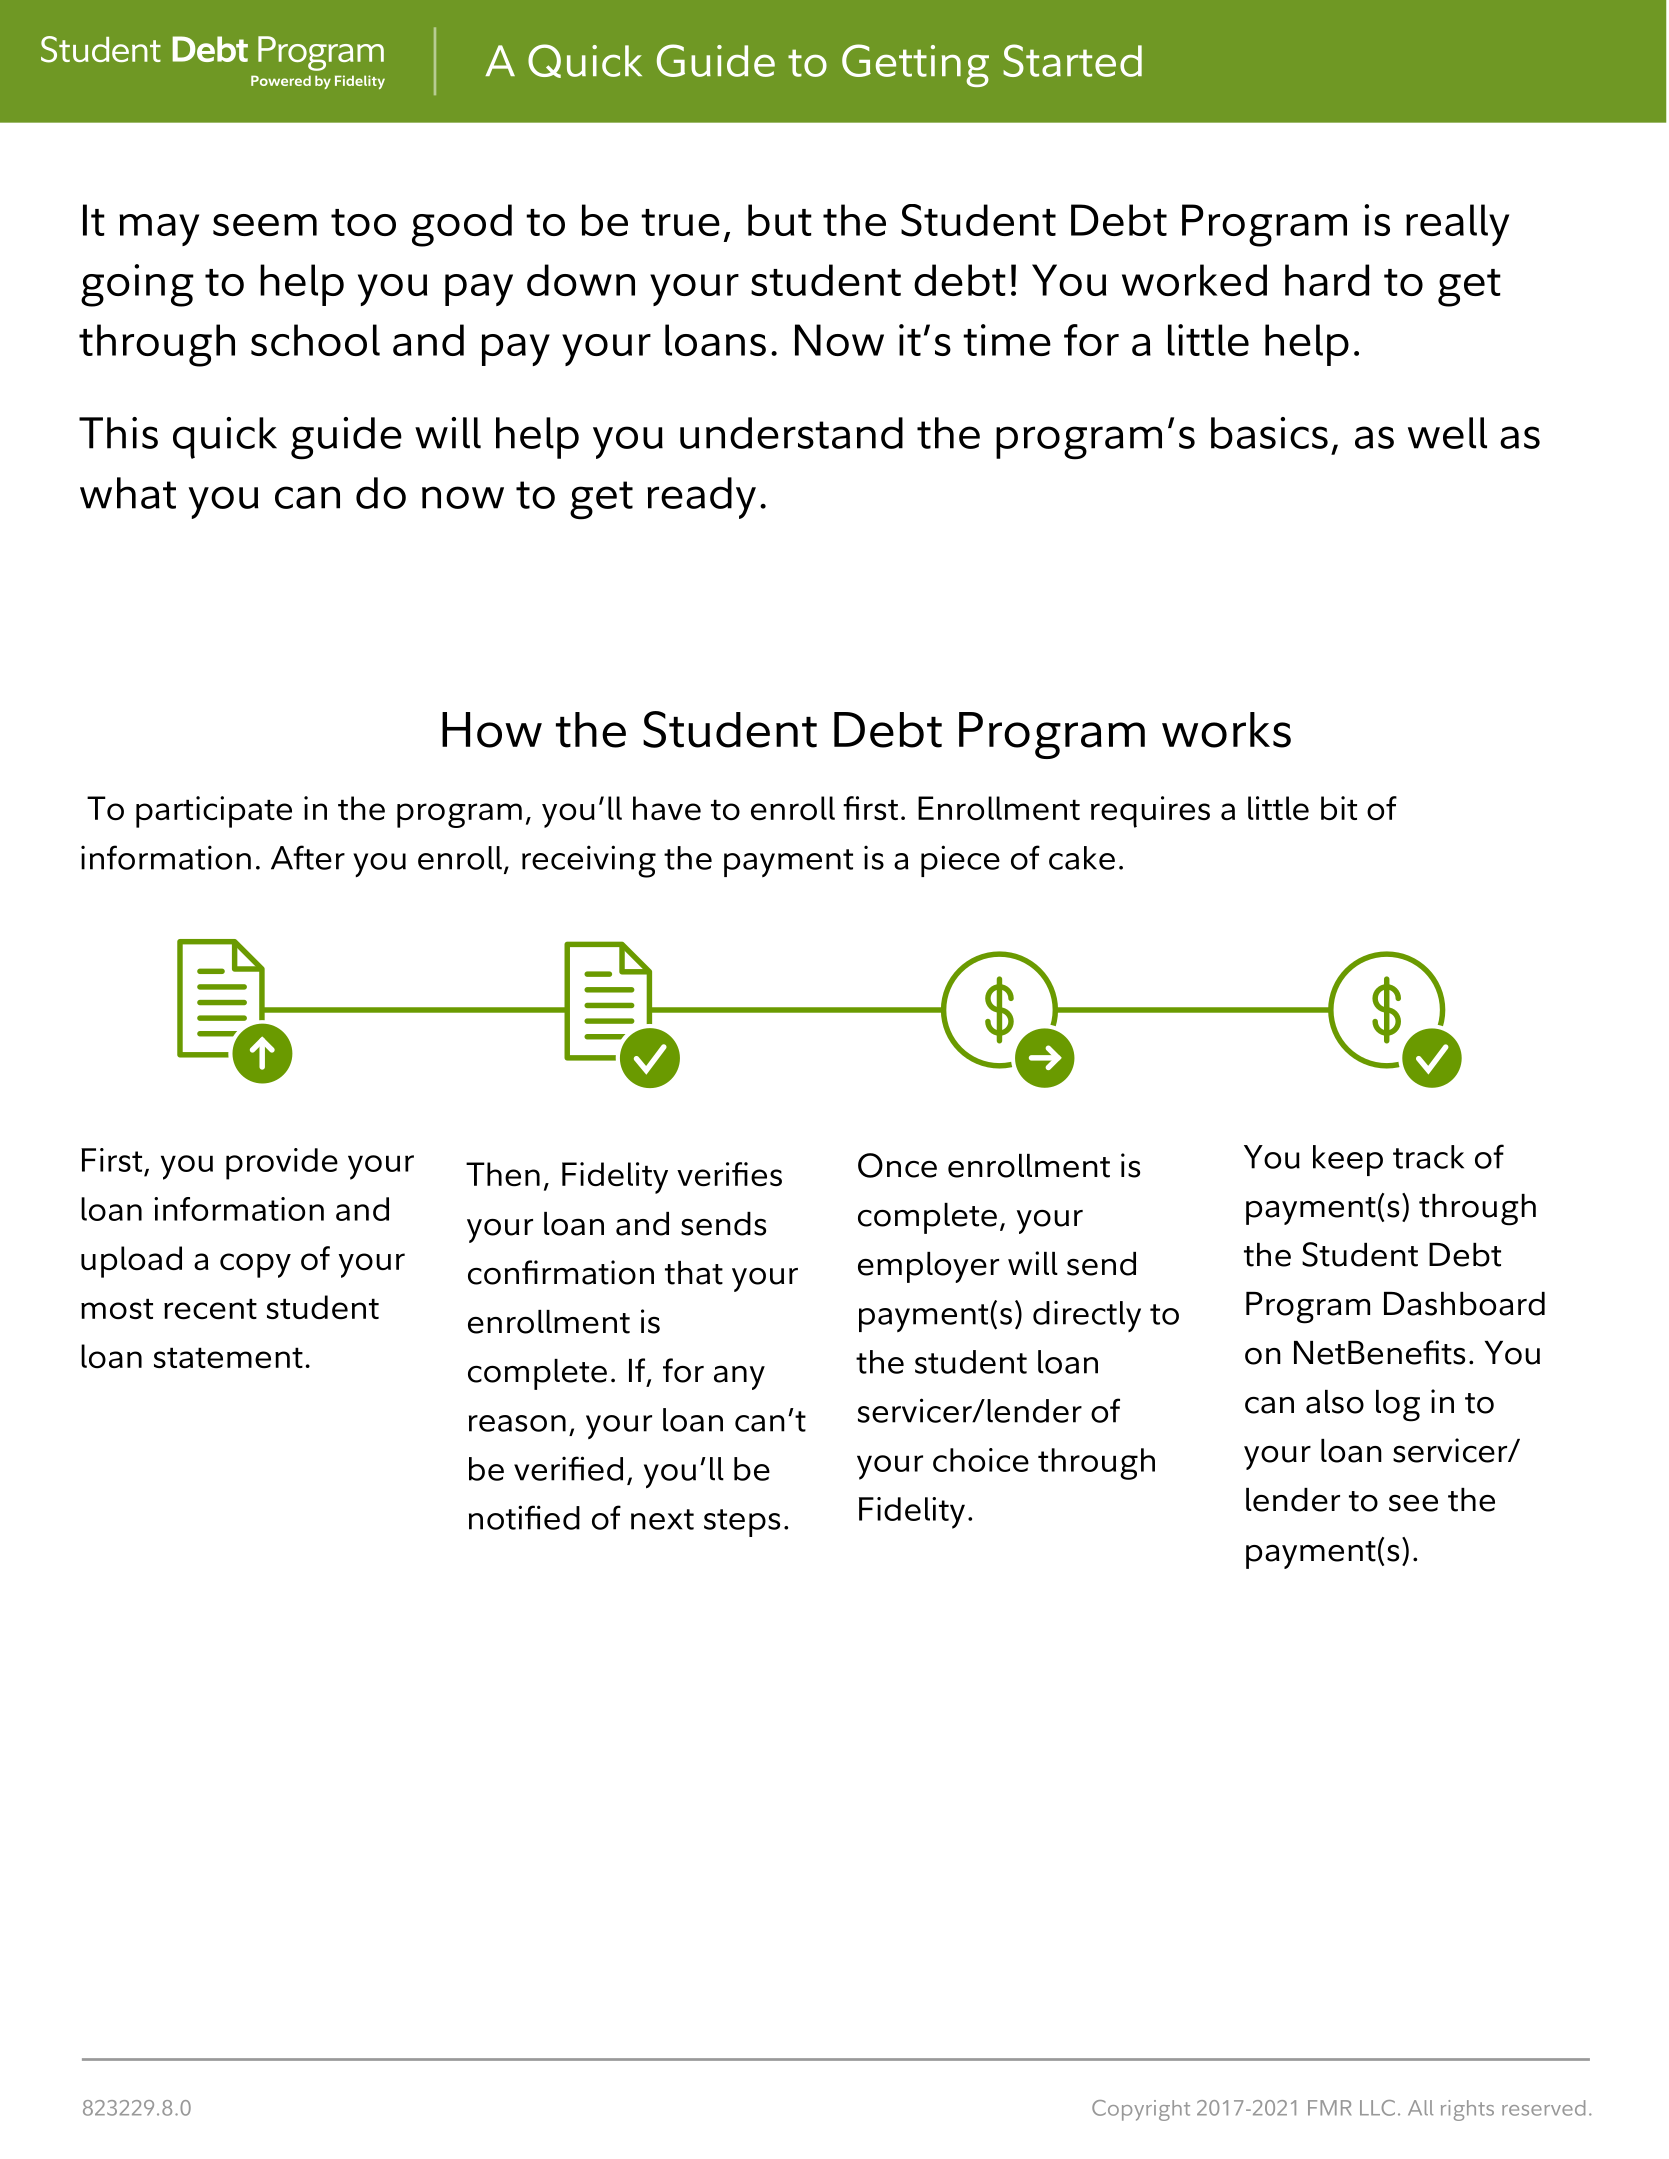  What do you see at coordinates (1377, 2108) in the screenshot?
I see `LLC` at bounding box center [1377, 2108].
